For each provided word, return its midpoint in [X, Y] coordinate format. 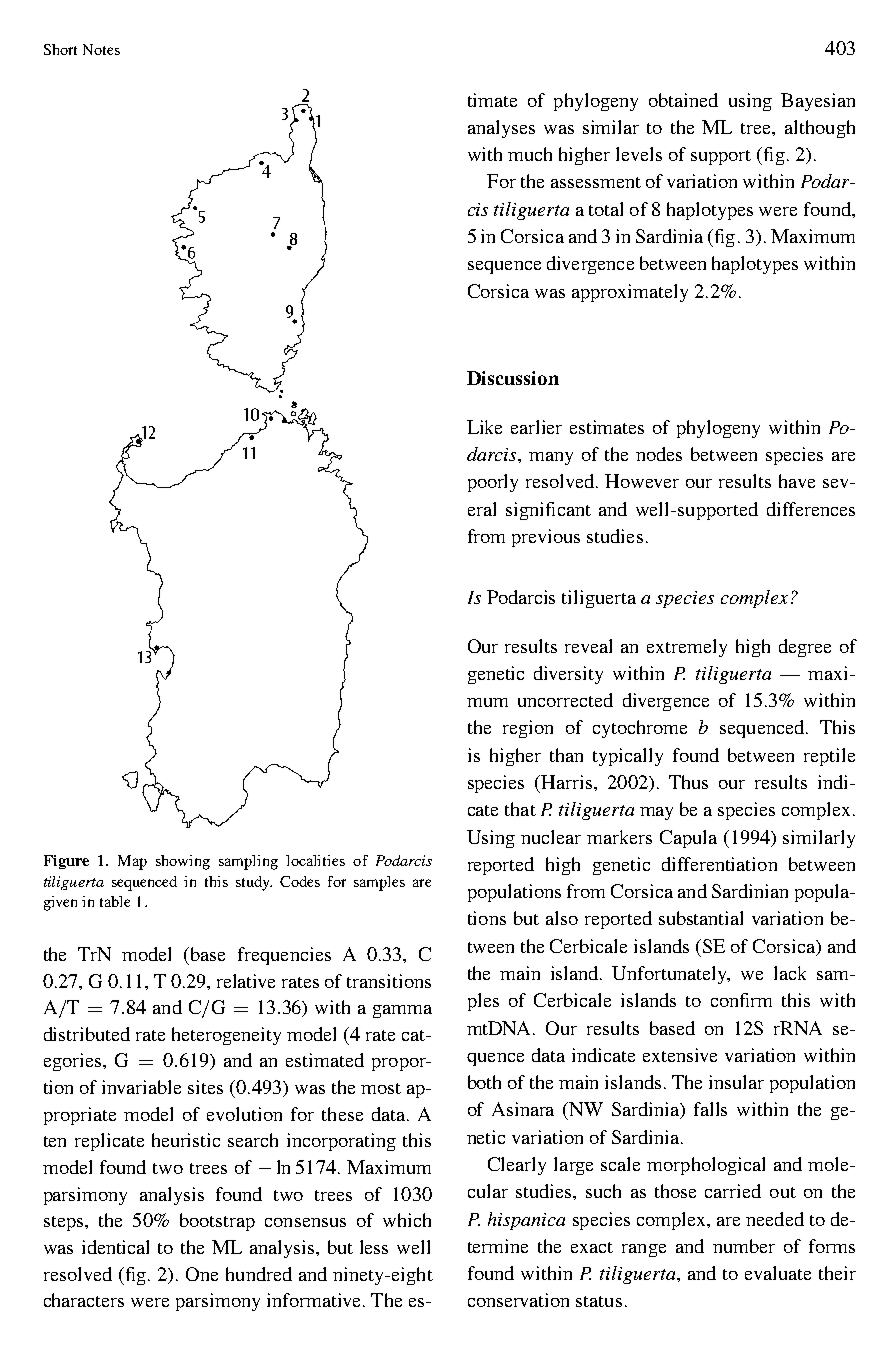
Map [132, 862]
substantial [701, 918]
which [407, 1220]
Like [484, 427]
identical [115, 1247]
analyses [501, 129]
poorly [493, 483]
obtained [683, 100]
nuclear [551, 837]
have [797, 481]
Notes [101, 49]
